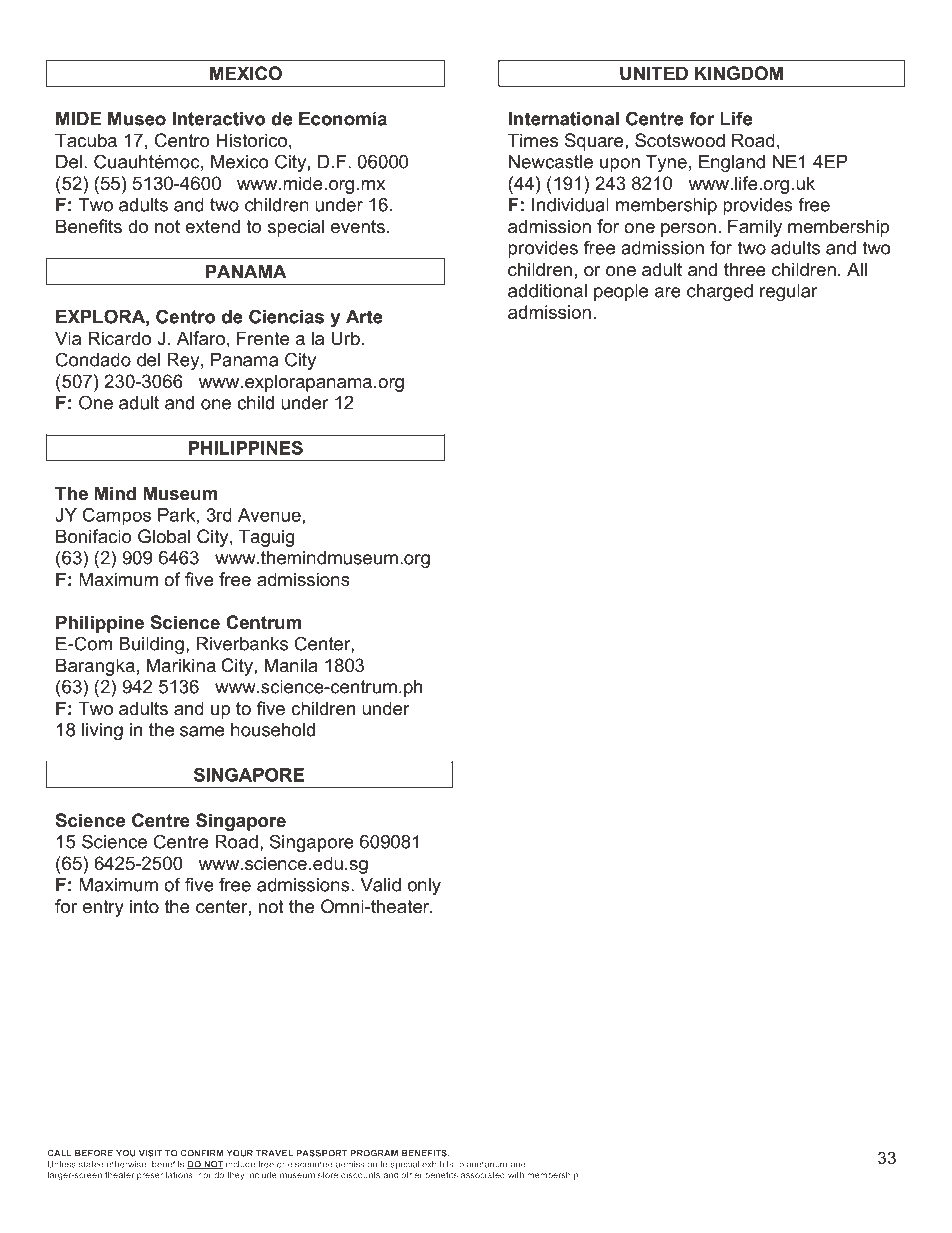 This image has width=952, height=1233. What do you see at coordinates (533, 140) in the image?
I see `Times` at bounding box center [533, 140].
